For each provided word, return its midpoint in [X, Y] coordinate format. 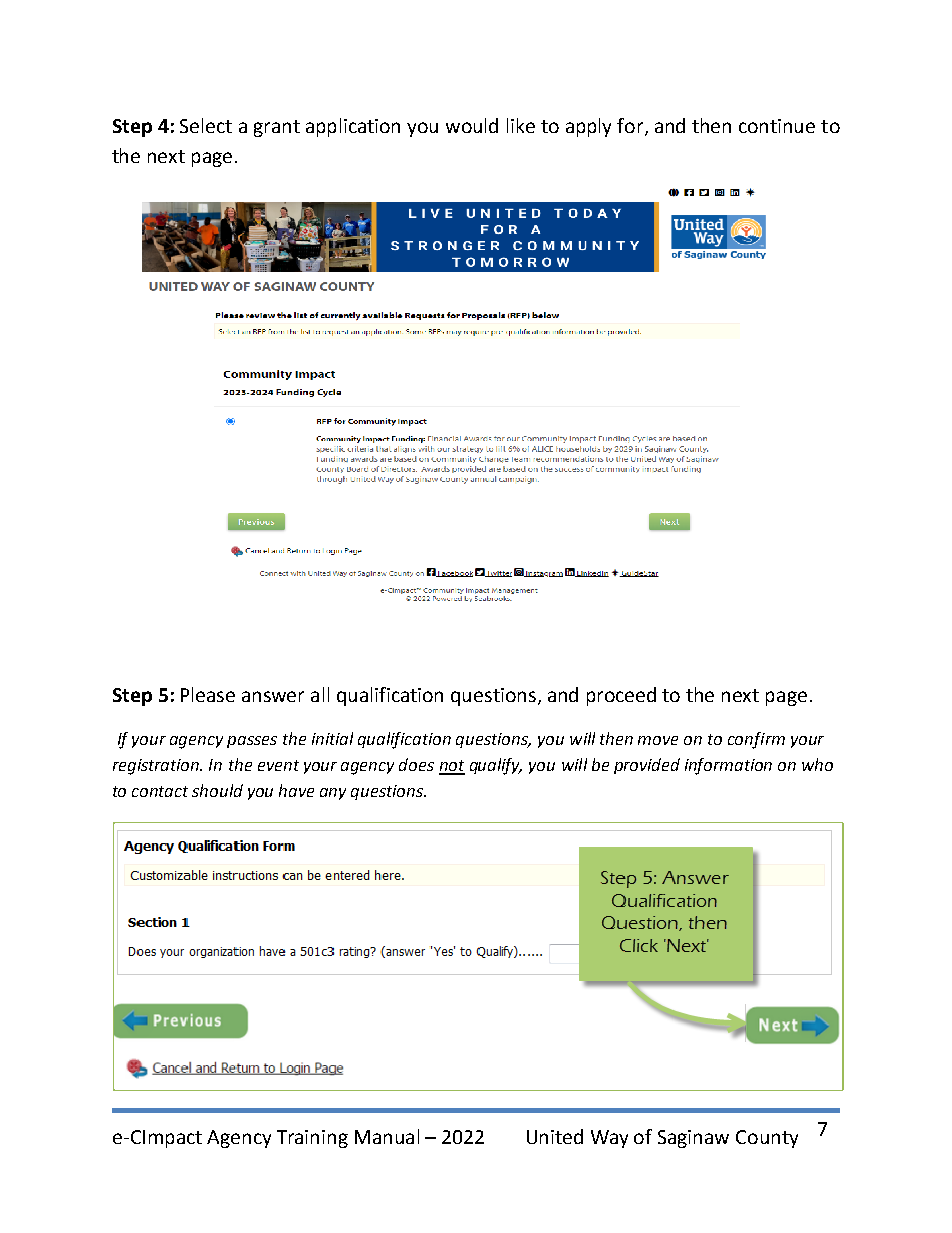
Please [208, 694]
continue [777, 126]
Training [312, 1139]
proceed [621, 696]
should [217, 790]
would [472, 125]
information [728, 766]
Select [206, 125]
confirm [756, 740]
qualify [496, 766]
